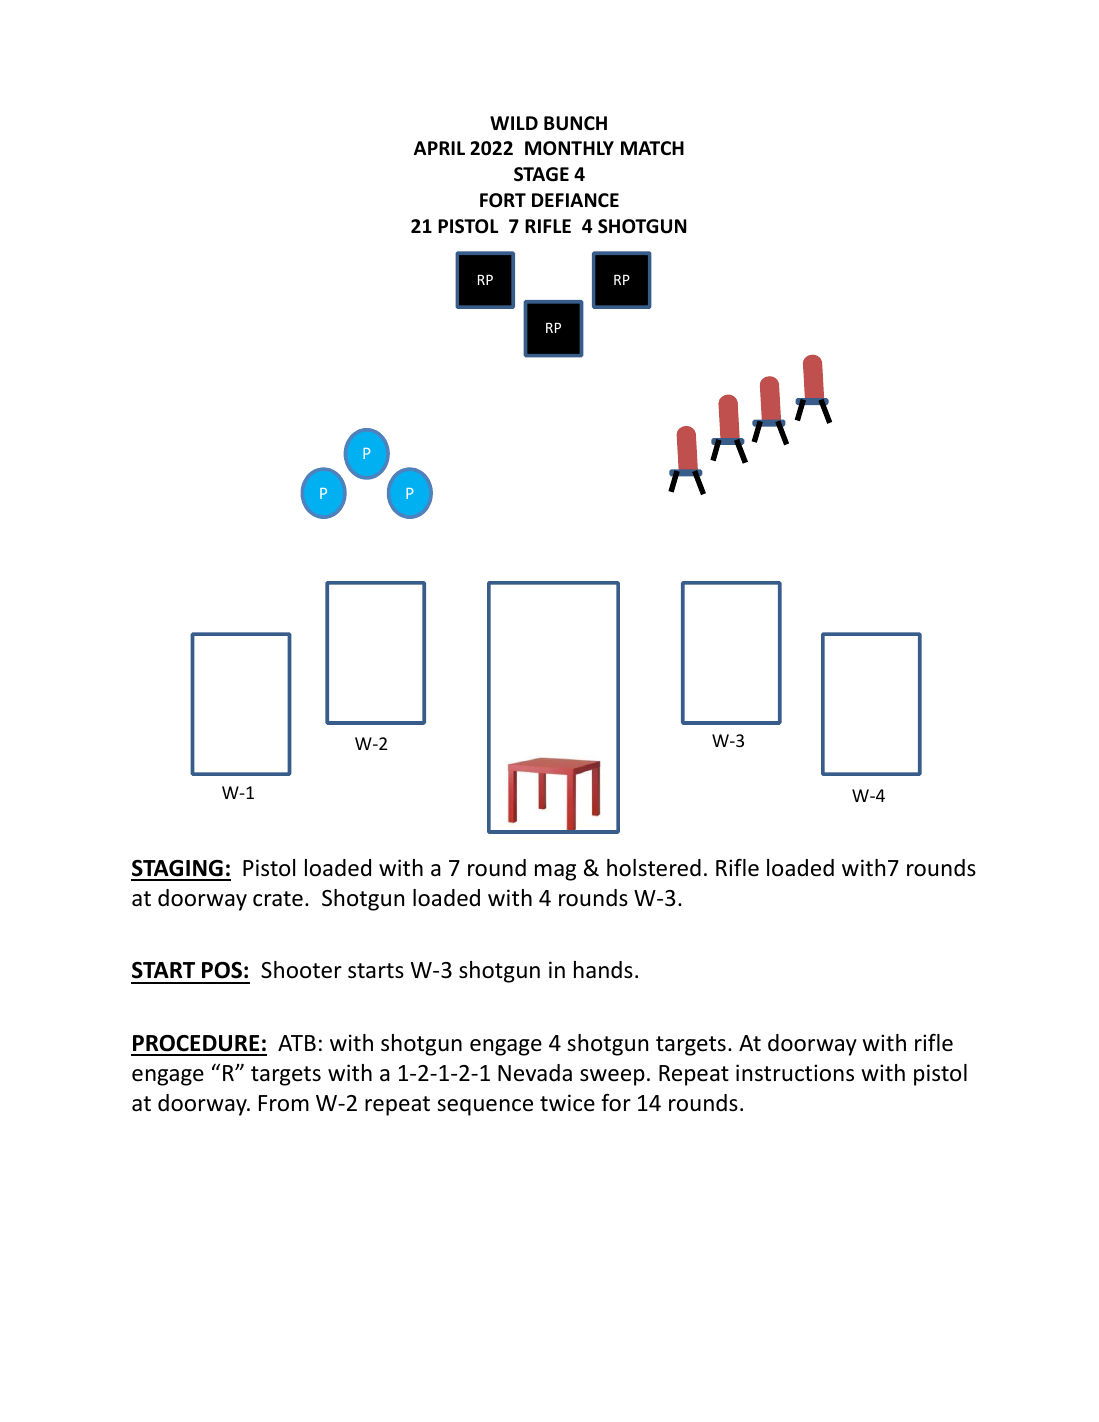 The height and width of the image is (1422, 1099). I want to click on STAGE, so click(541, 174).
